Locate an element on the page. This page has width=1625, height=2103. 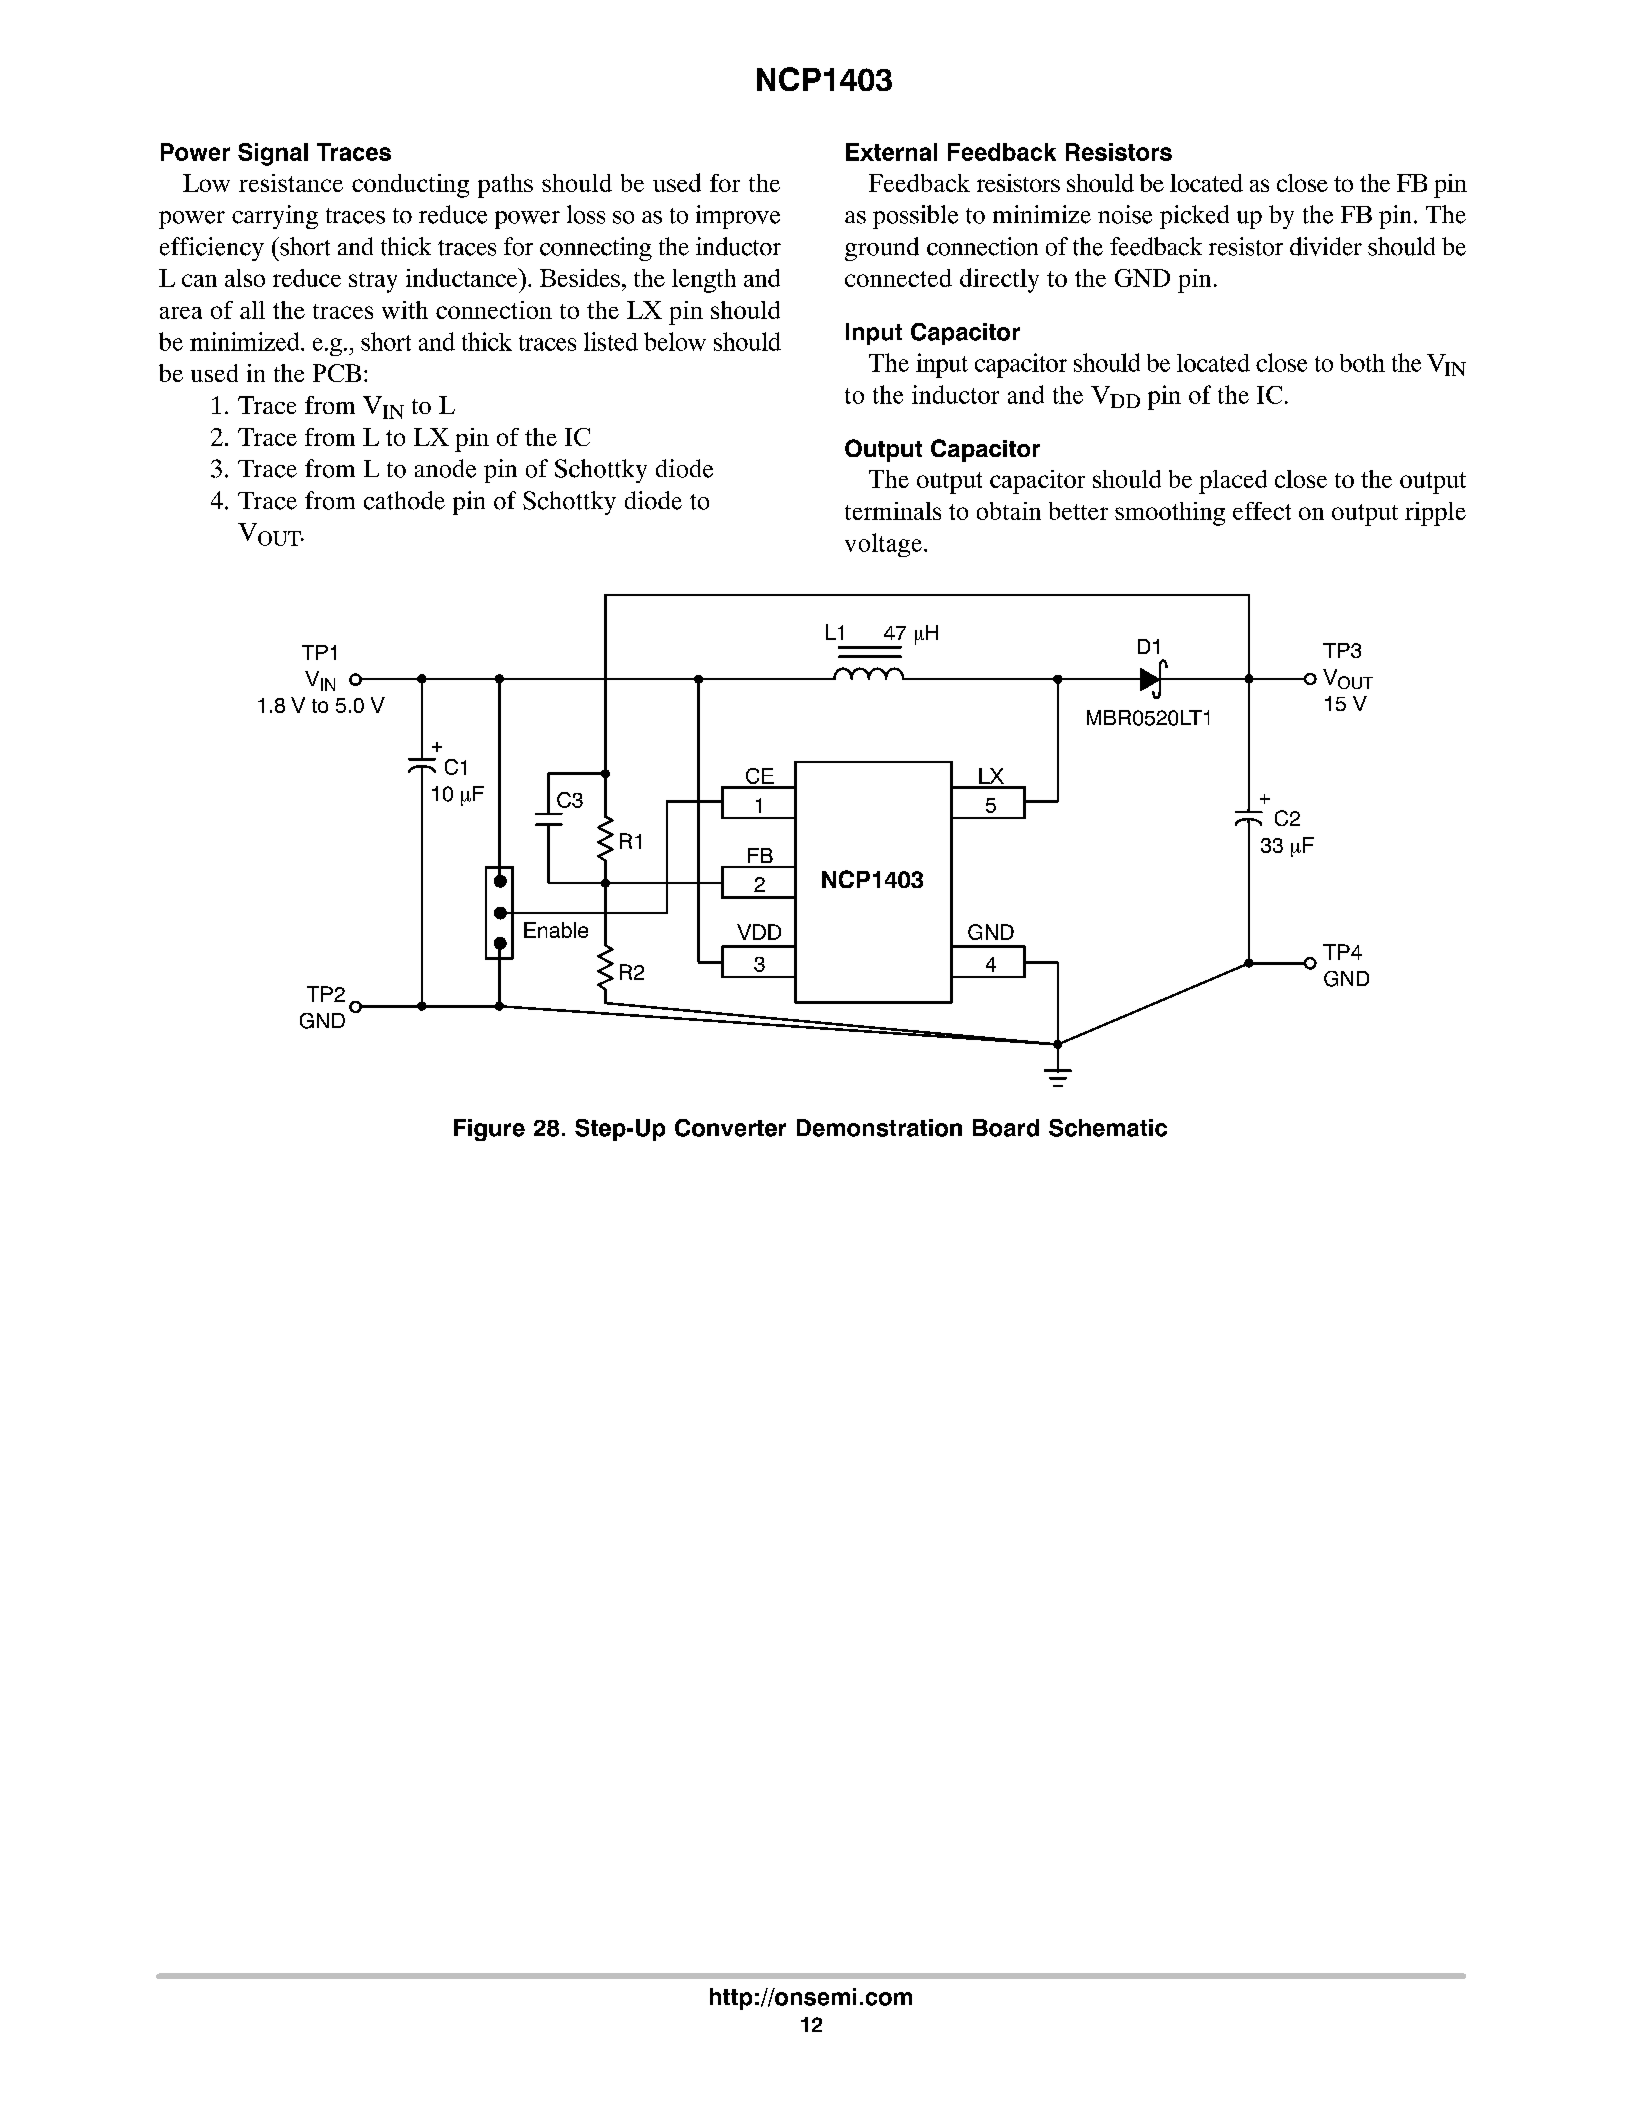
below is located at coordinates (675, 341).
